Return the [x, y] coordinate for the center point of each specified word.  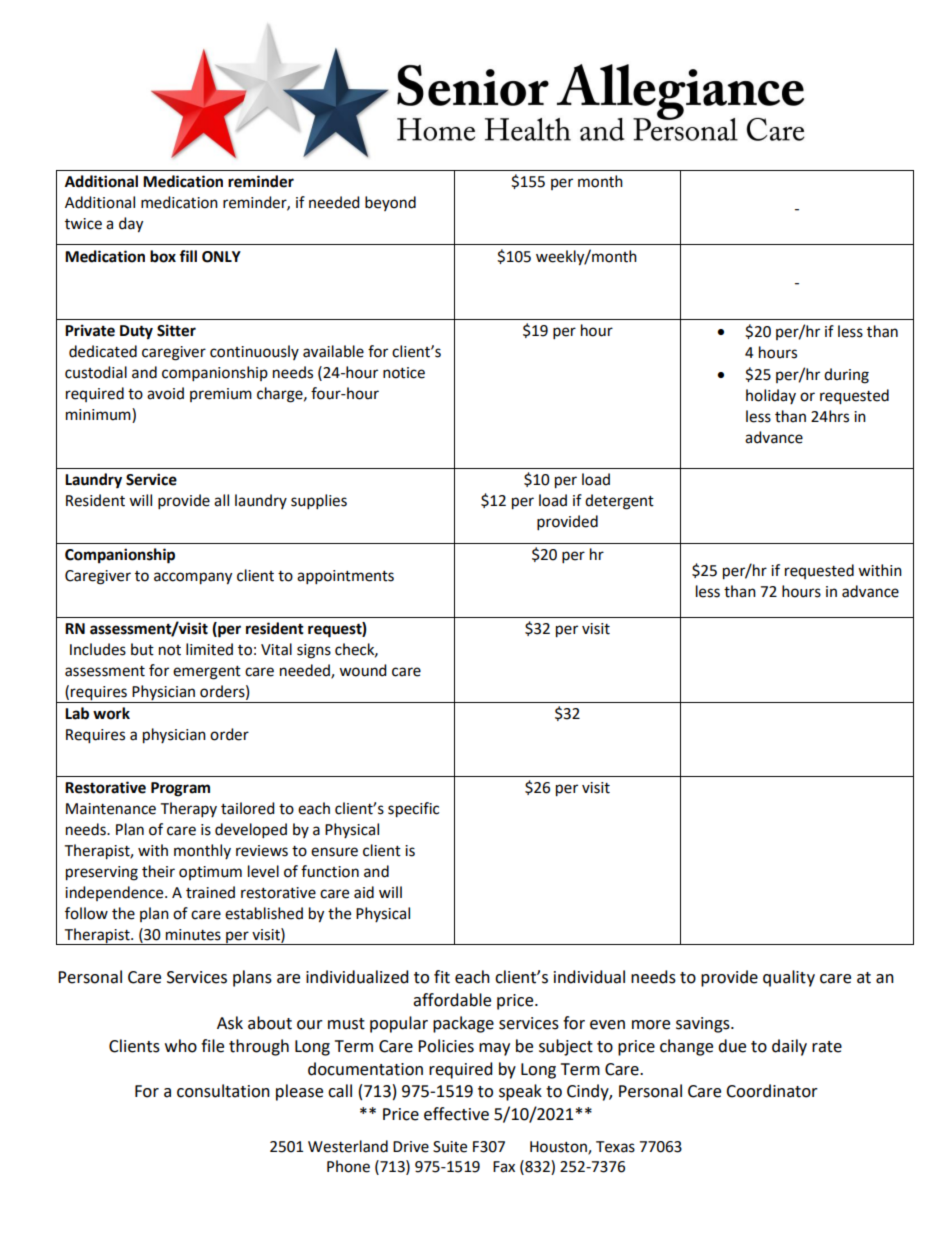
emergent [207, 673]
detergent [619, 502]
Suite [450, 1147]
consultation [223, 1091]
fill [188, 256]
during [846, 376]
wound [363, 670]
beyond [390, 203]
